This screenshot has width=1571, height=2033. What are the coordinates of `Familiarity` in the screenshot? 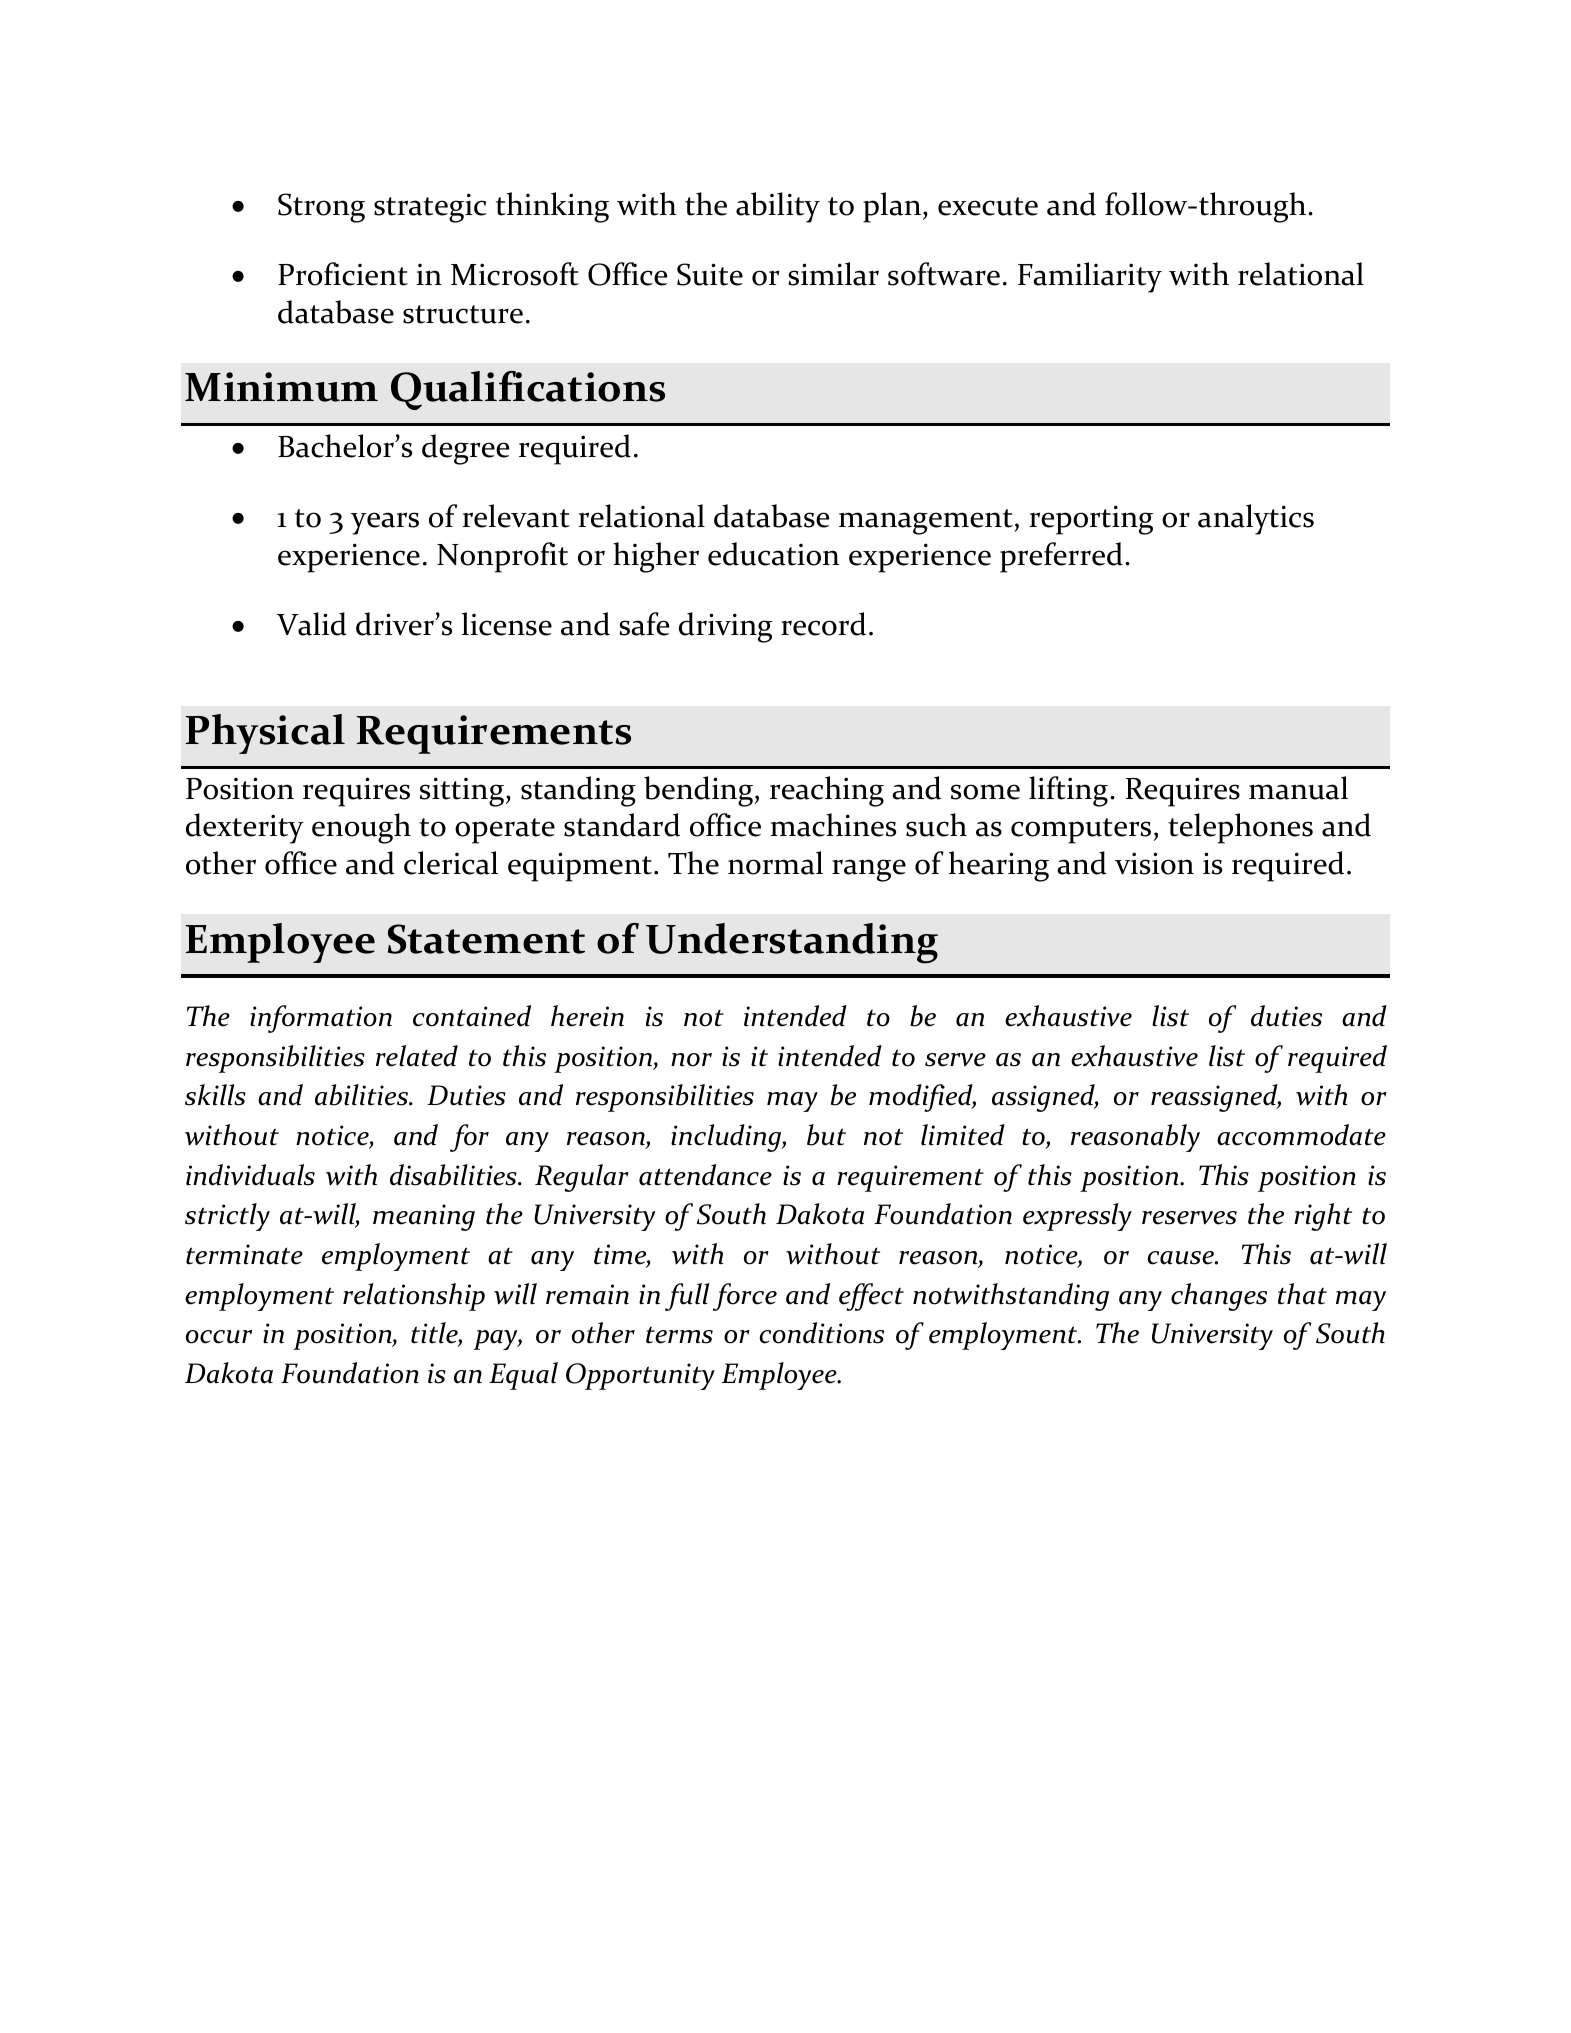 It's located at (1090, 277).
